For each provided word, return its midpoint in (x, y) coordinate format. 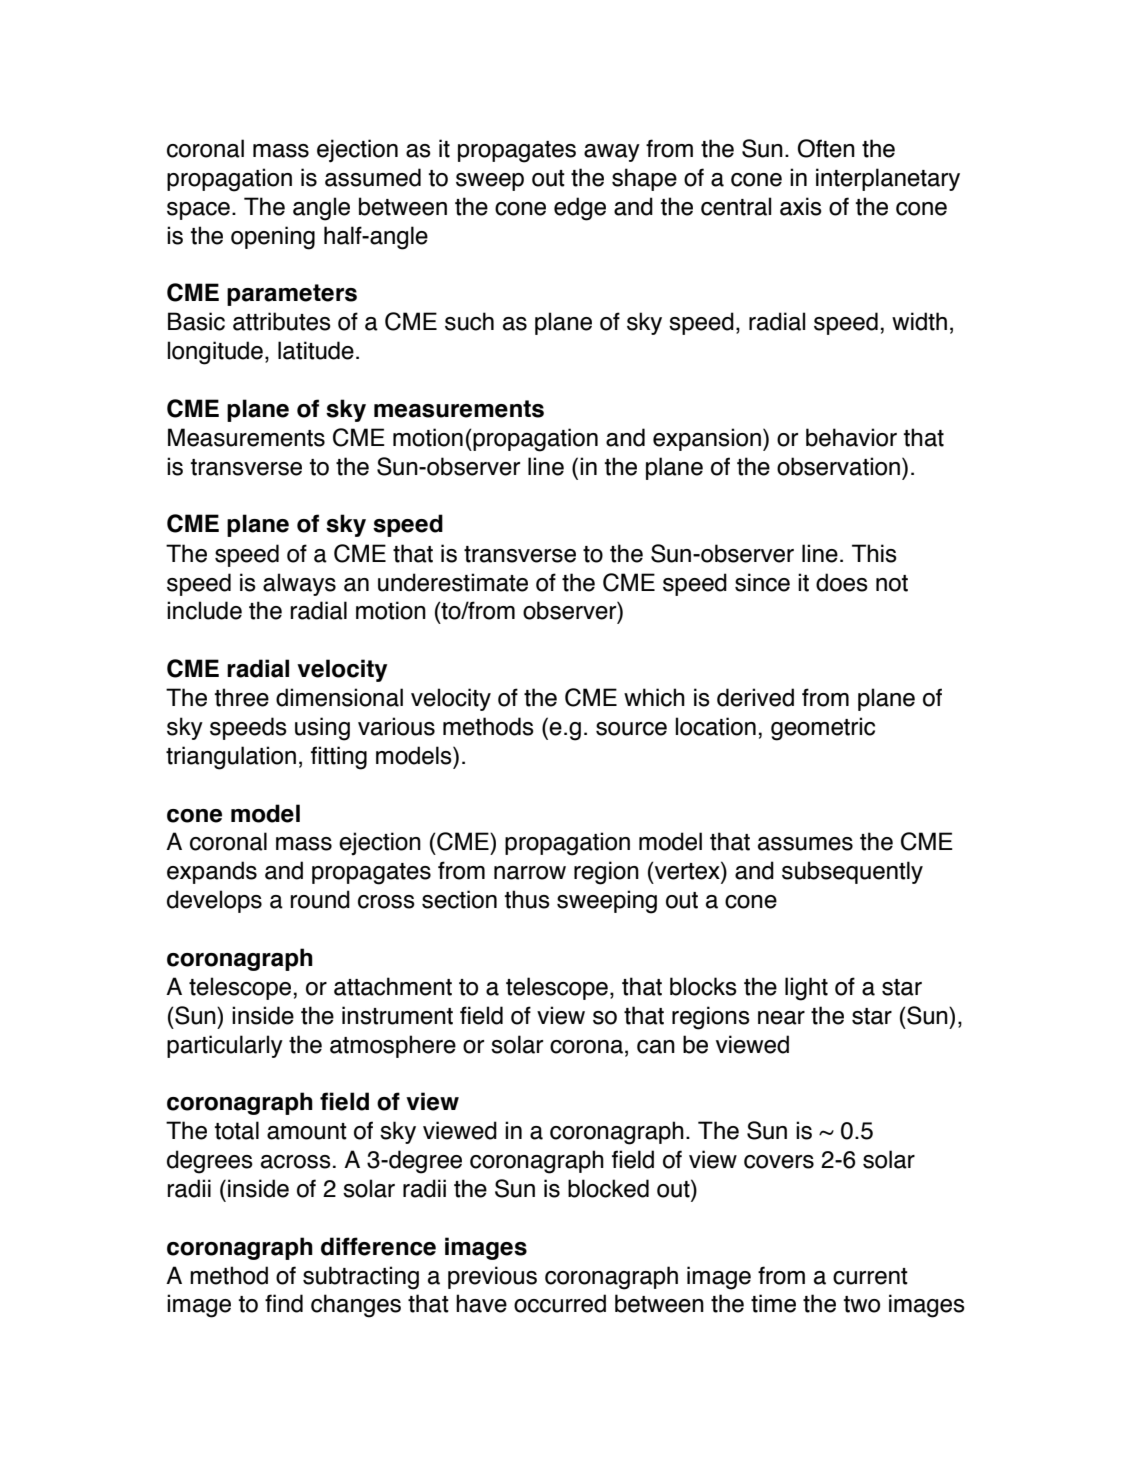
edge (580, 209)
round (320, 899)
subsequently (852, 872)
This (874, 553)
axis (801, 206)
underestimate (453, 582)
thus (527, 899)
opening (273, 238)
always (299, 584)
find (284, 1303)
